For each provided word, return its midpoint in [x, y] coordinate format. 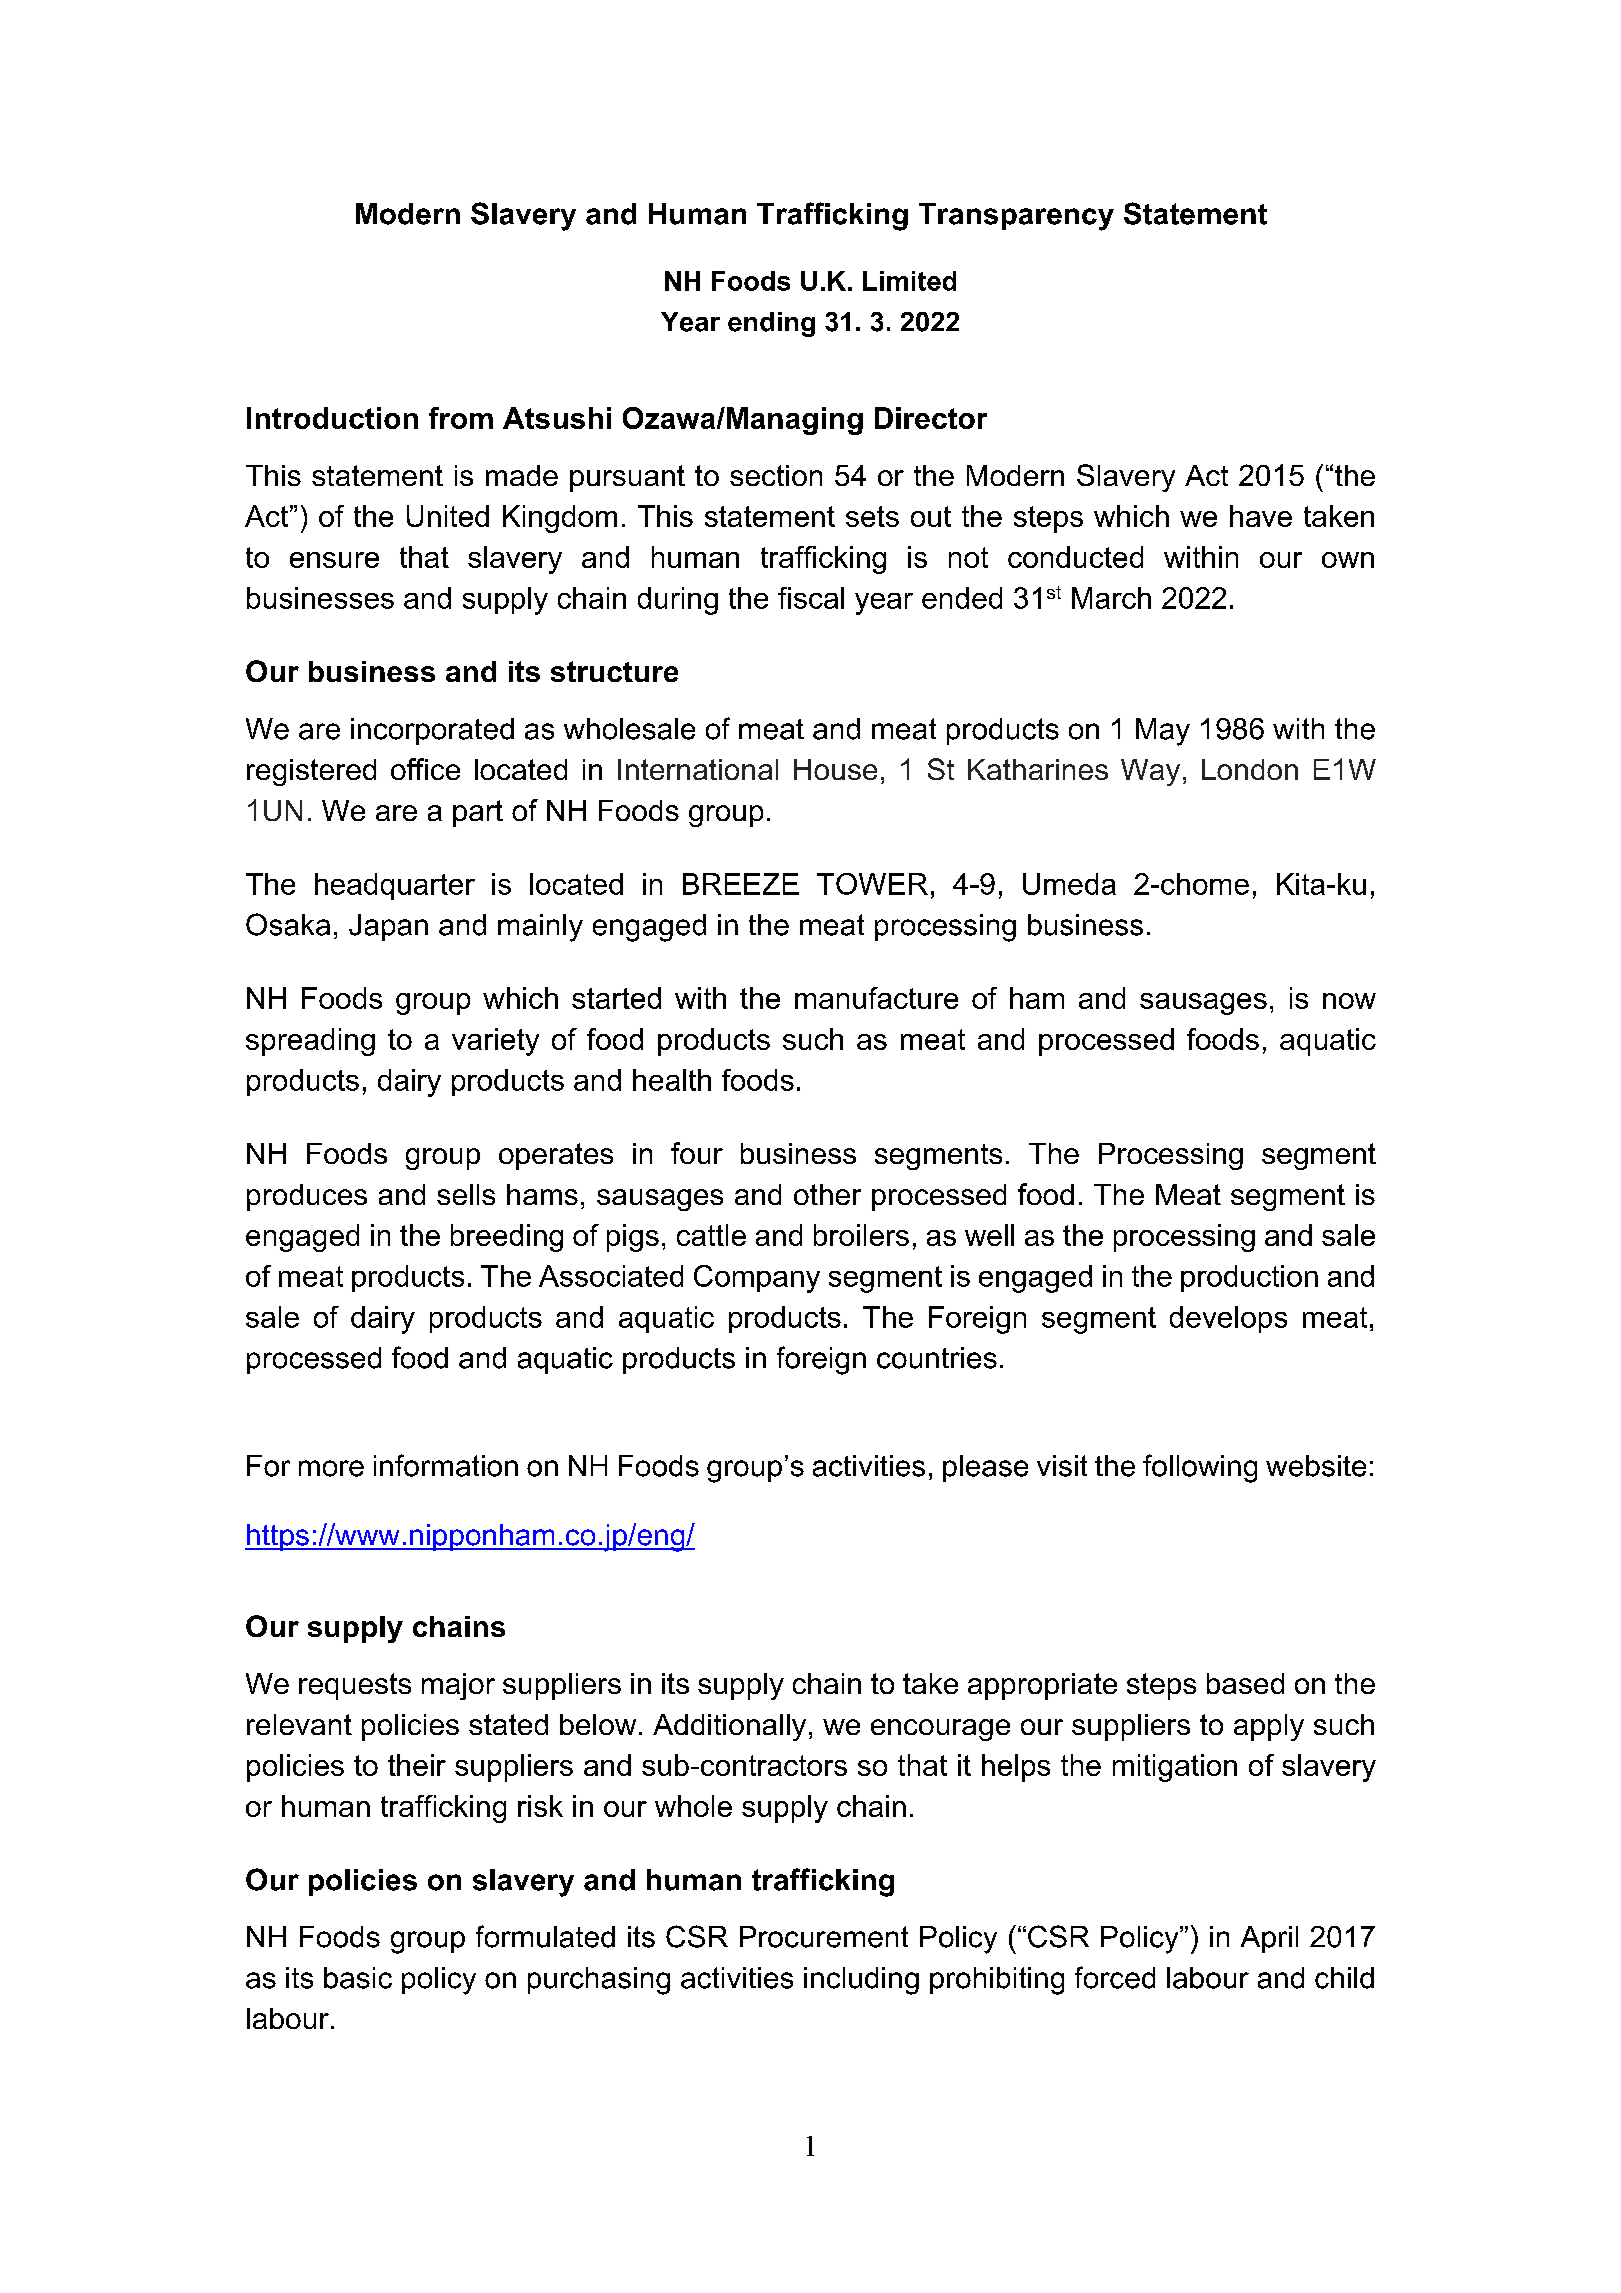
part [478, 813]
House [835, 769]
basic [358, 1978]
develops [1228, 1319]
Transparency [1016, 217]
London [1250, 769]
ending [771, 324]
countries [937, 1358]
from [461, 418]
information [446, 1465]
